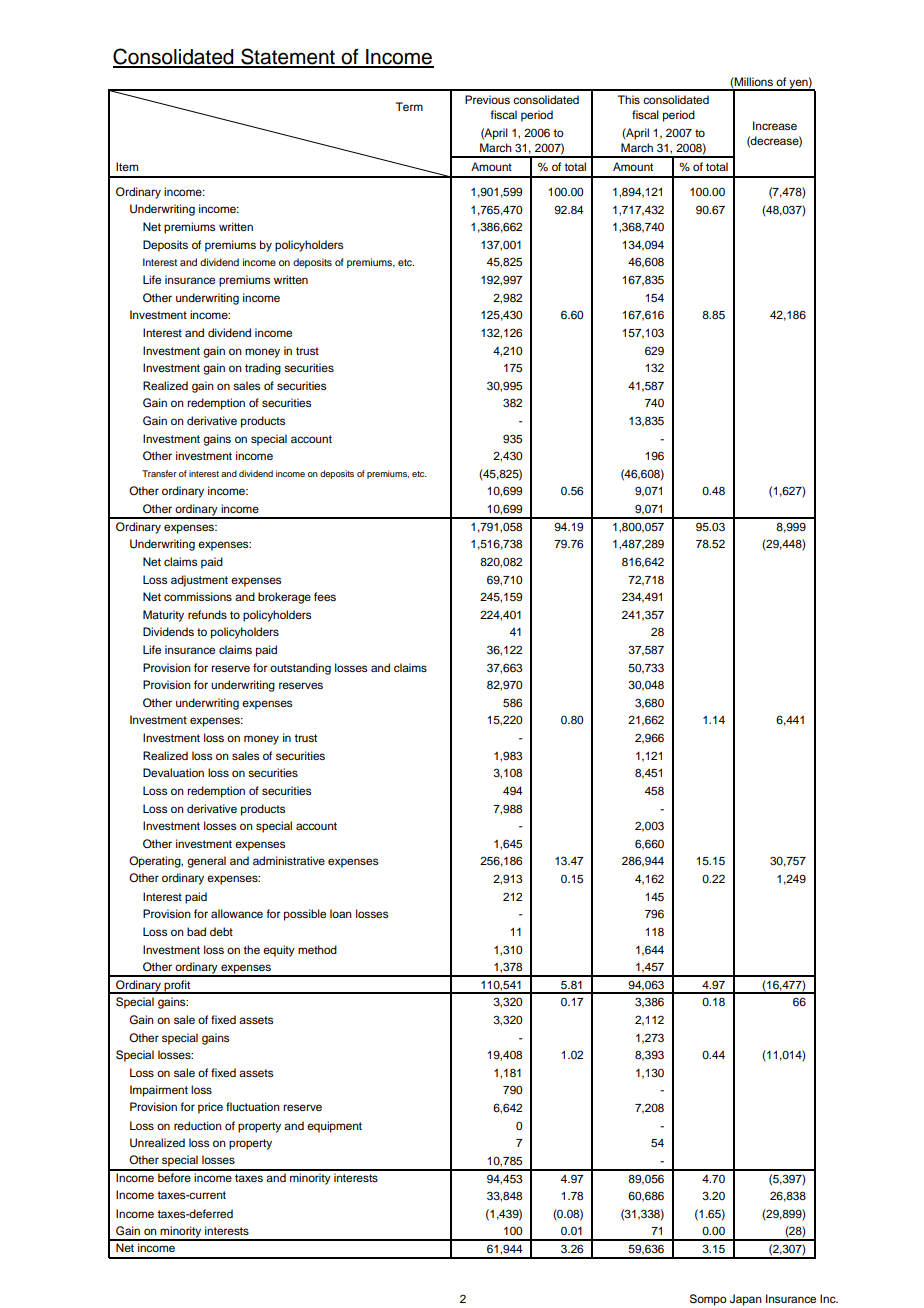 The height and width of the page is (1308, 924). What do you see at coordinates (746, 1300) in the page?
I see `Japan` at bounding box center [746, 1300].
